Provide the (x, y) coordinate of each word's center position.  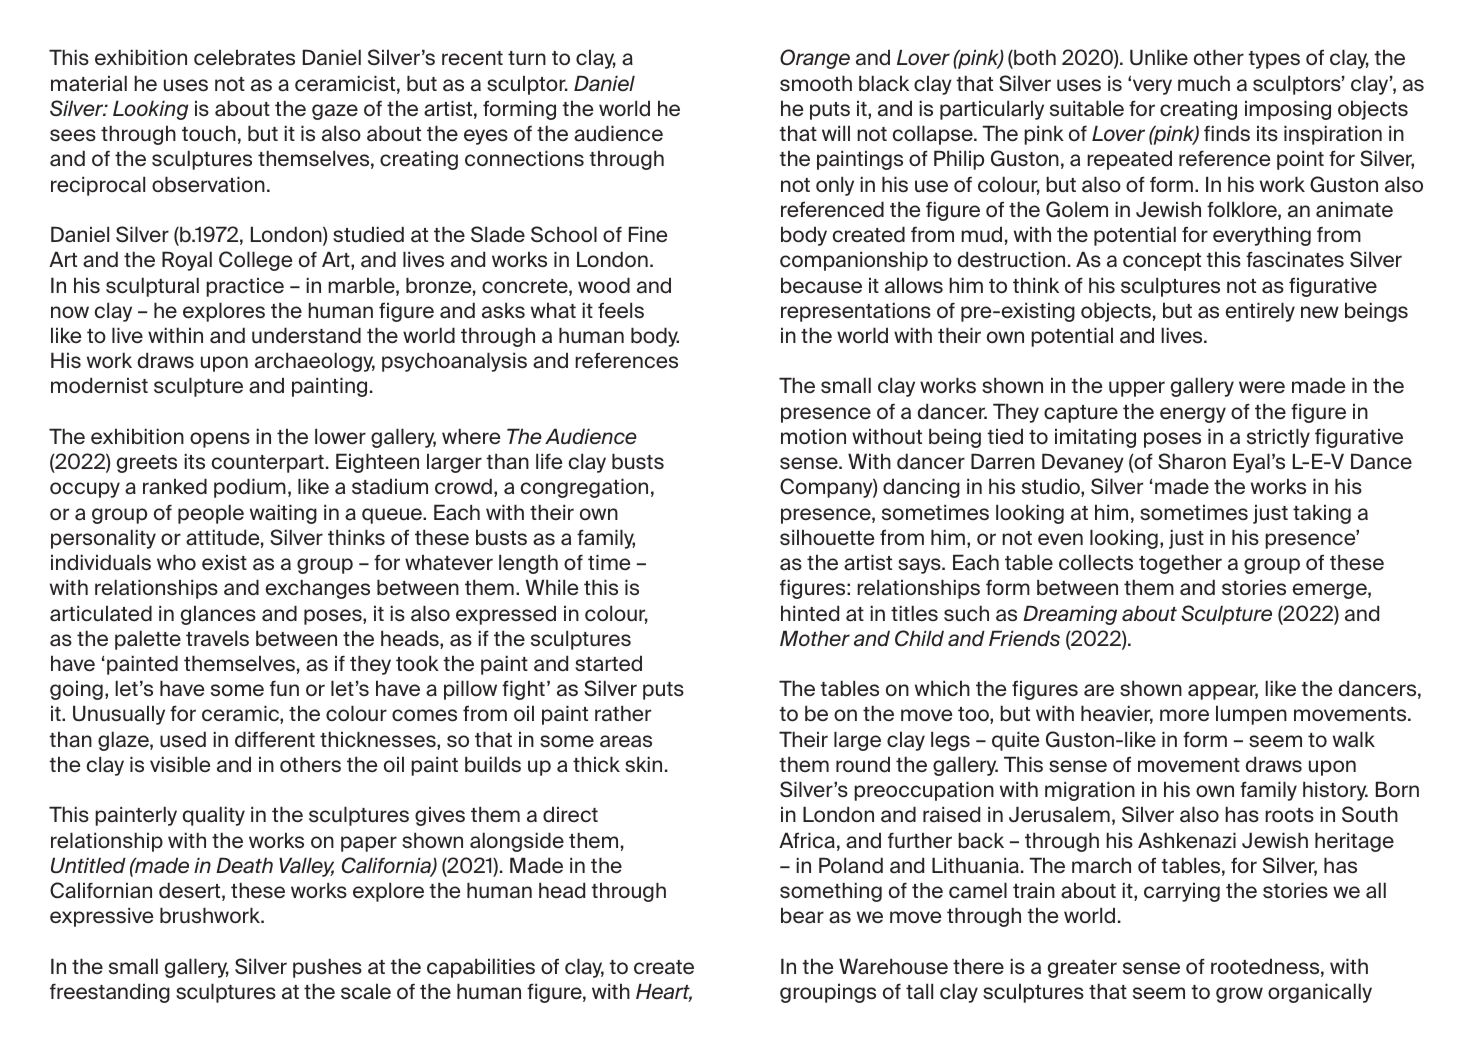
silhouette (827, 537)
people (211, 514)
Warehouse (893, 966)
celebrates (244, 57)
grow (1239, 995)
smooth (816, 83)
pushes (327, 968)
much (1204, 83)
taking (1322, 514)
